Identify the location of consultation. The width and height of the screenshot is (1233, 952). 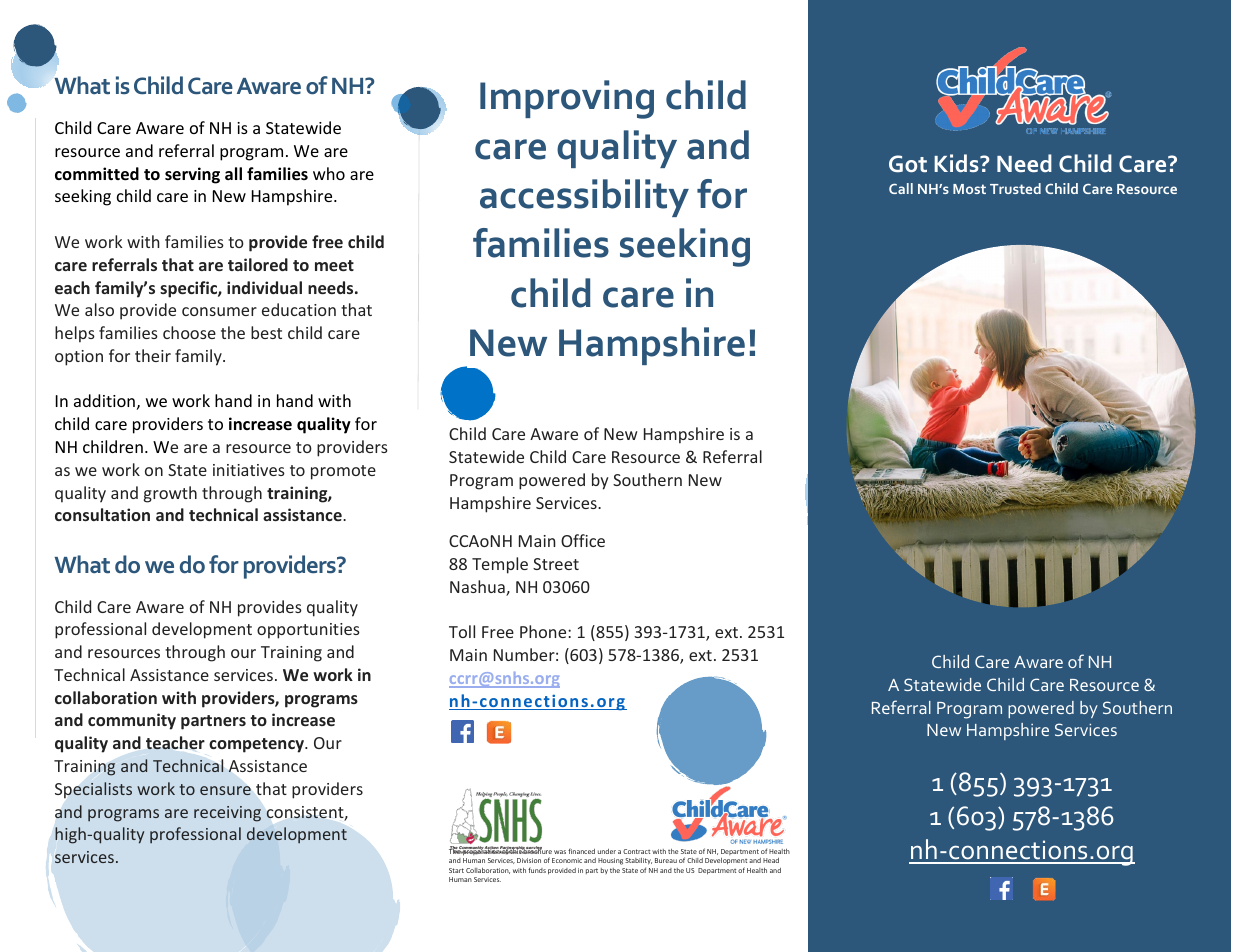
(102, 514).
